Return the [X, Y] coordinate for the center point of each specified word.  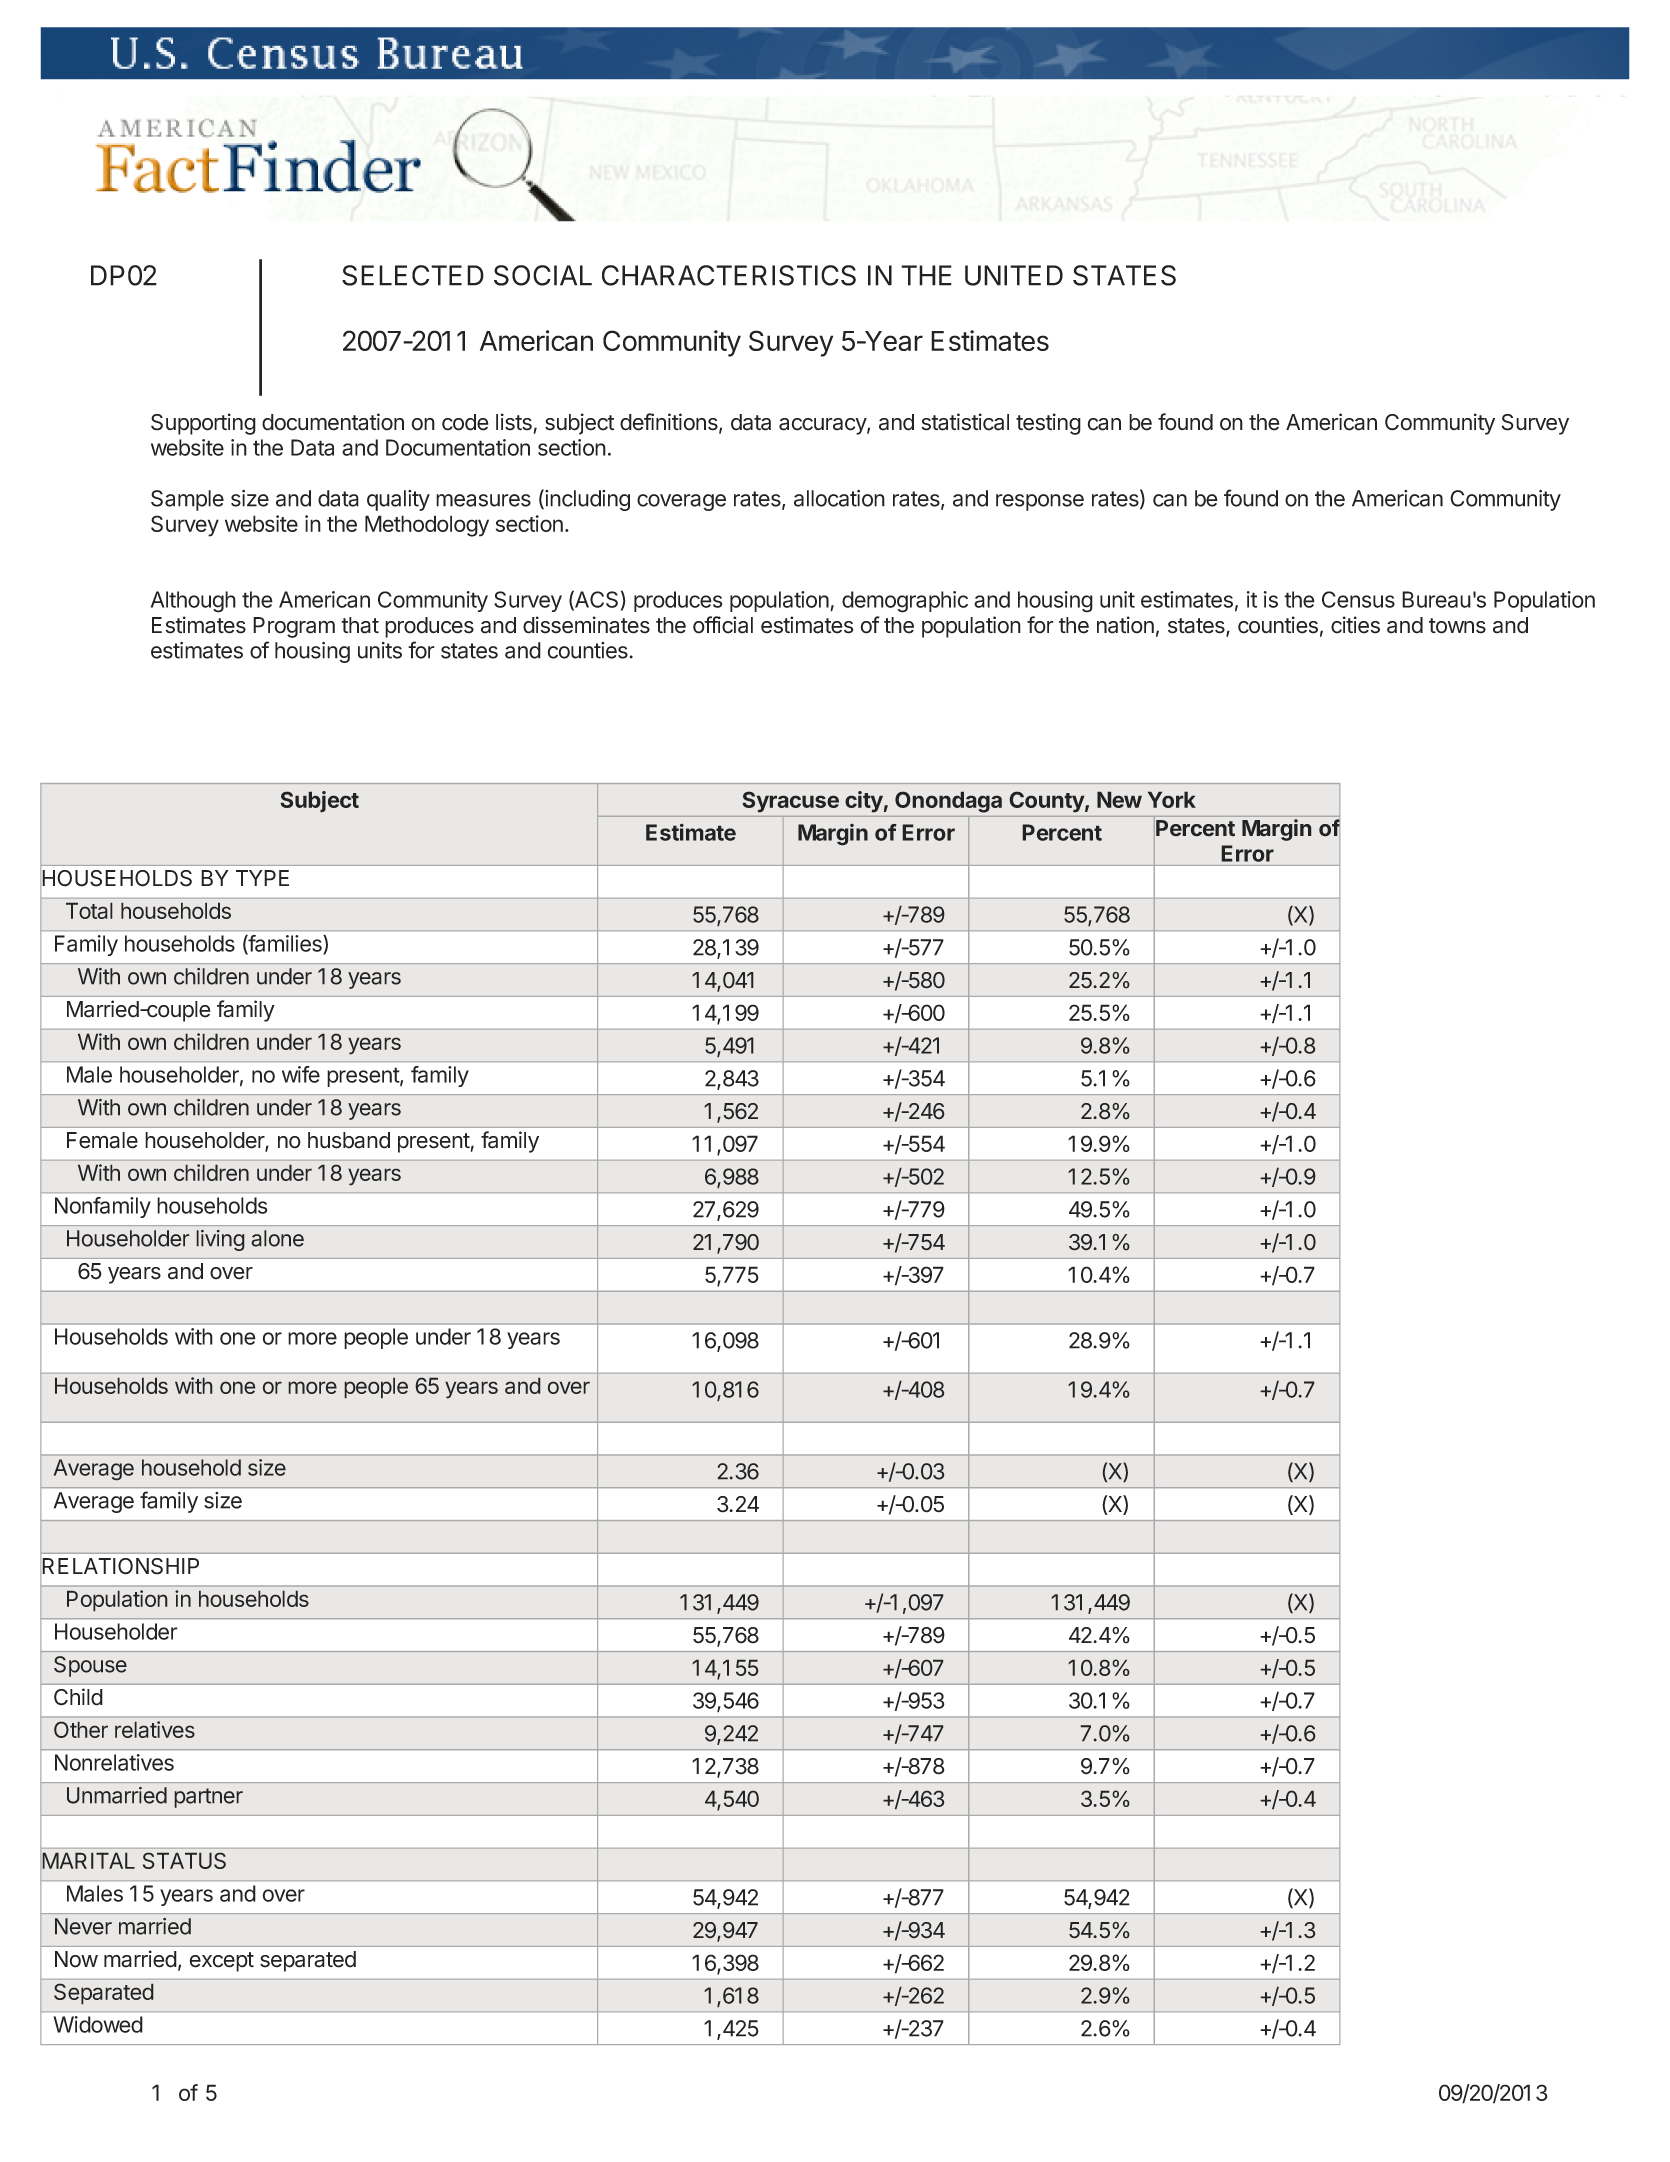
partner [208, 1798]
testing [1048, 424]
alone [277, 1238]
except [222, 1962]
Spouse [90, 1666]
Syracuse [791, 802]
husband [349, 1140]
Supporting [203, 424]
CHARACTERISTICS [729, 275]
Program [294, 627]
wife [301, 1074]
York [1172, 799]
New [1119, 799]
